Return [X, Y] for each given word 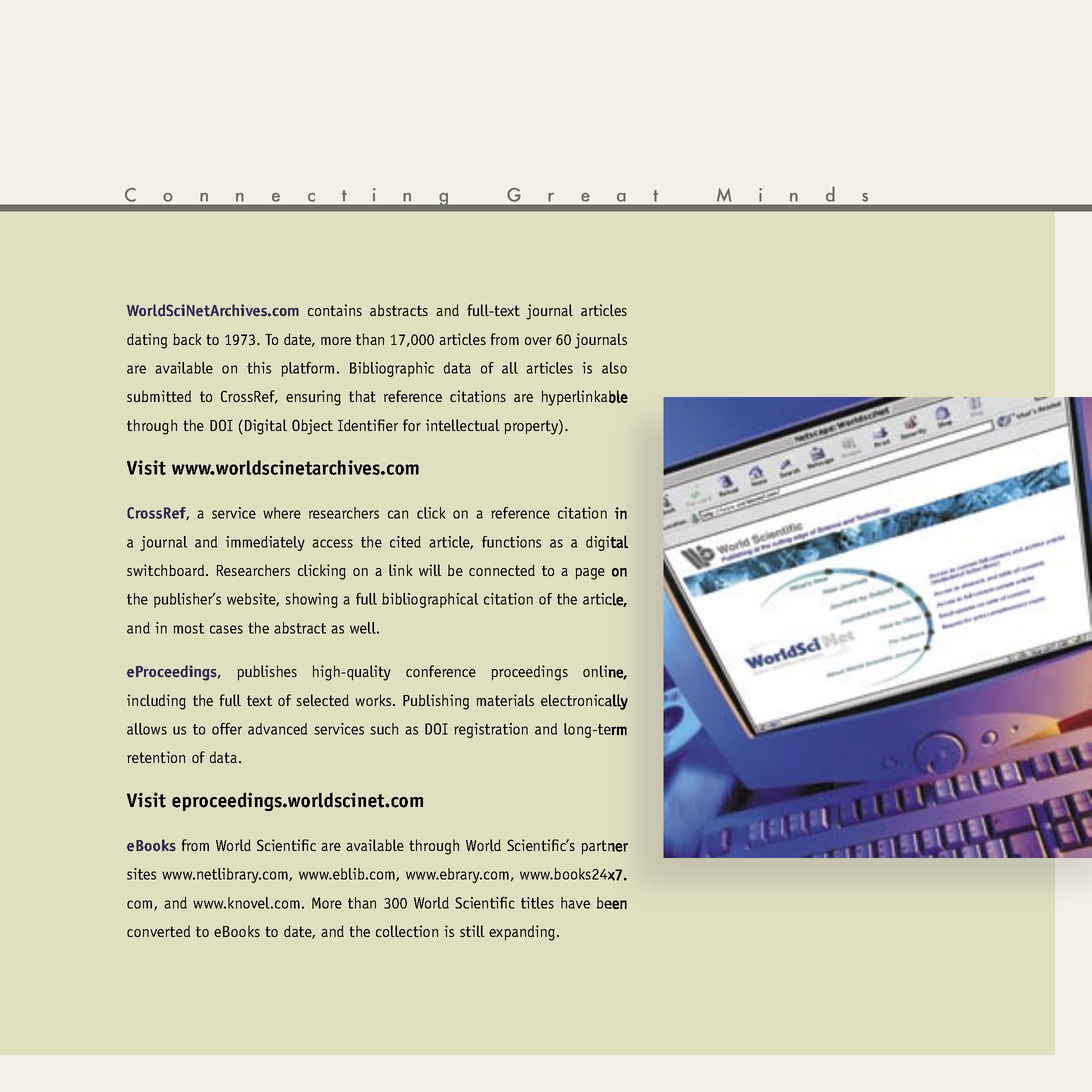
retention [156, 757]
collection [407, 931]
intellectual [463, 425]
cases [226, 629]
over [538, 341]
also [614, 368]
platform [307, 369]
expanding [522, 933]
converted [158, 931]
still [472, 931]
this [259, 368]
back [187, 339]
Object [312, 427]
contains [335, 310]
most [188, 628]
